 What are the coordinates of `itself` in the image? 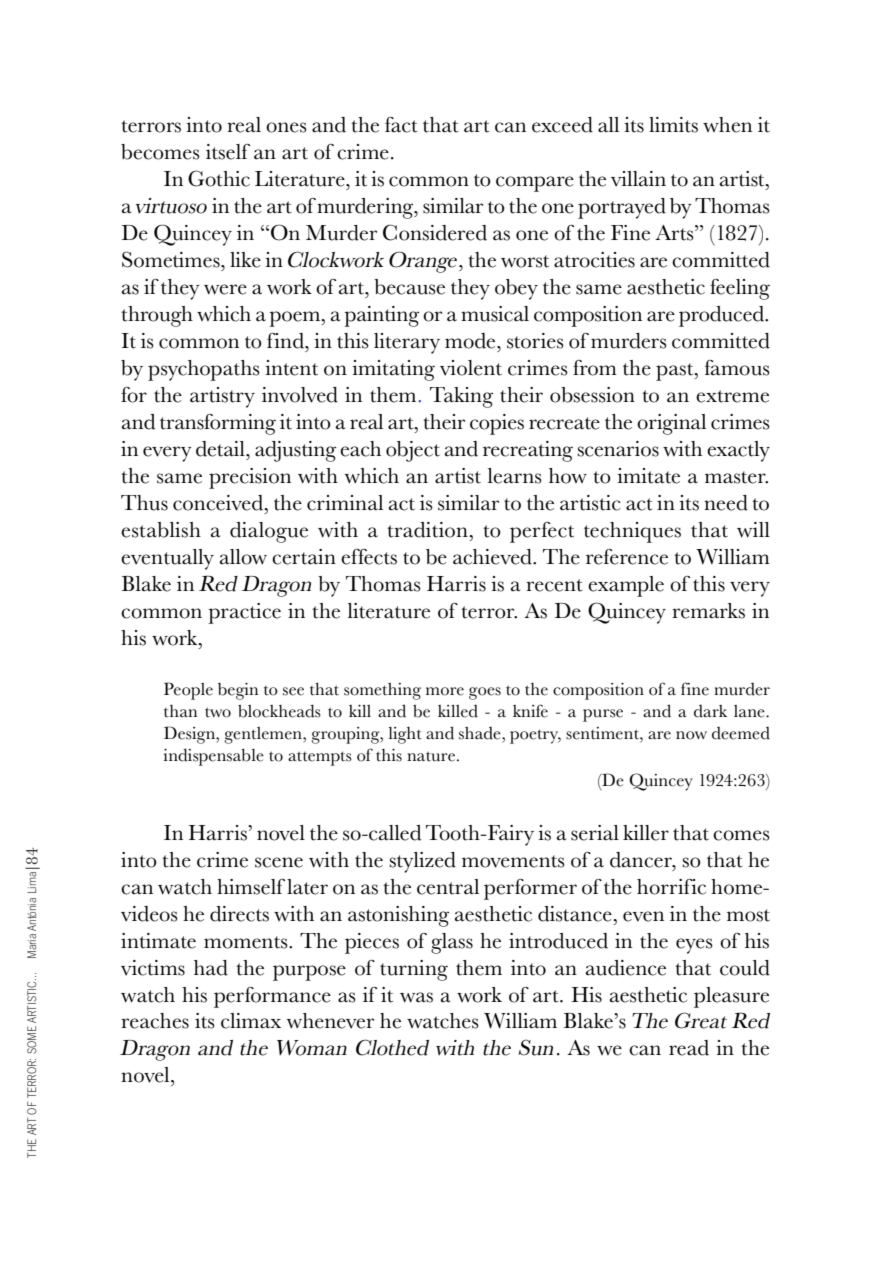 It's located at (228, 152).
